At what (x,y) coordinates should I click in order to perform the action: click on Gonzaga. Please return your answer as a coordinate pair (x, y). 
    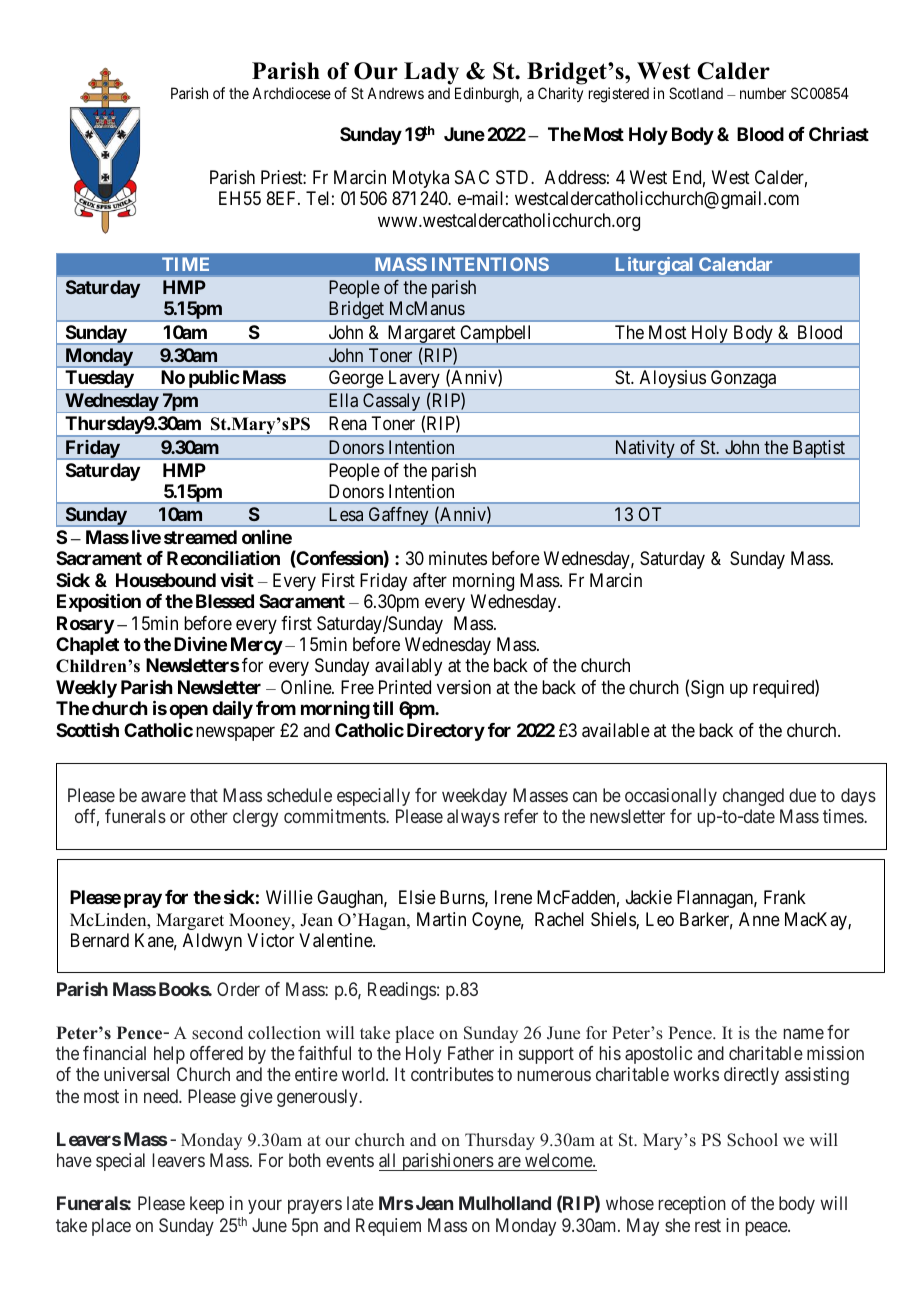
    Looking at the image, I should click on (744, 380).
